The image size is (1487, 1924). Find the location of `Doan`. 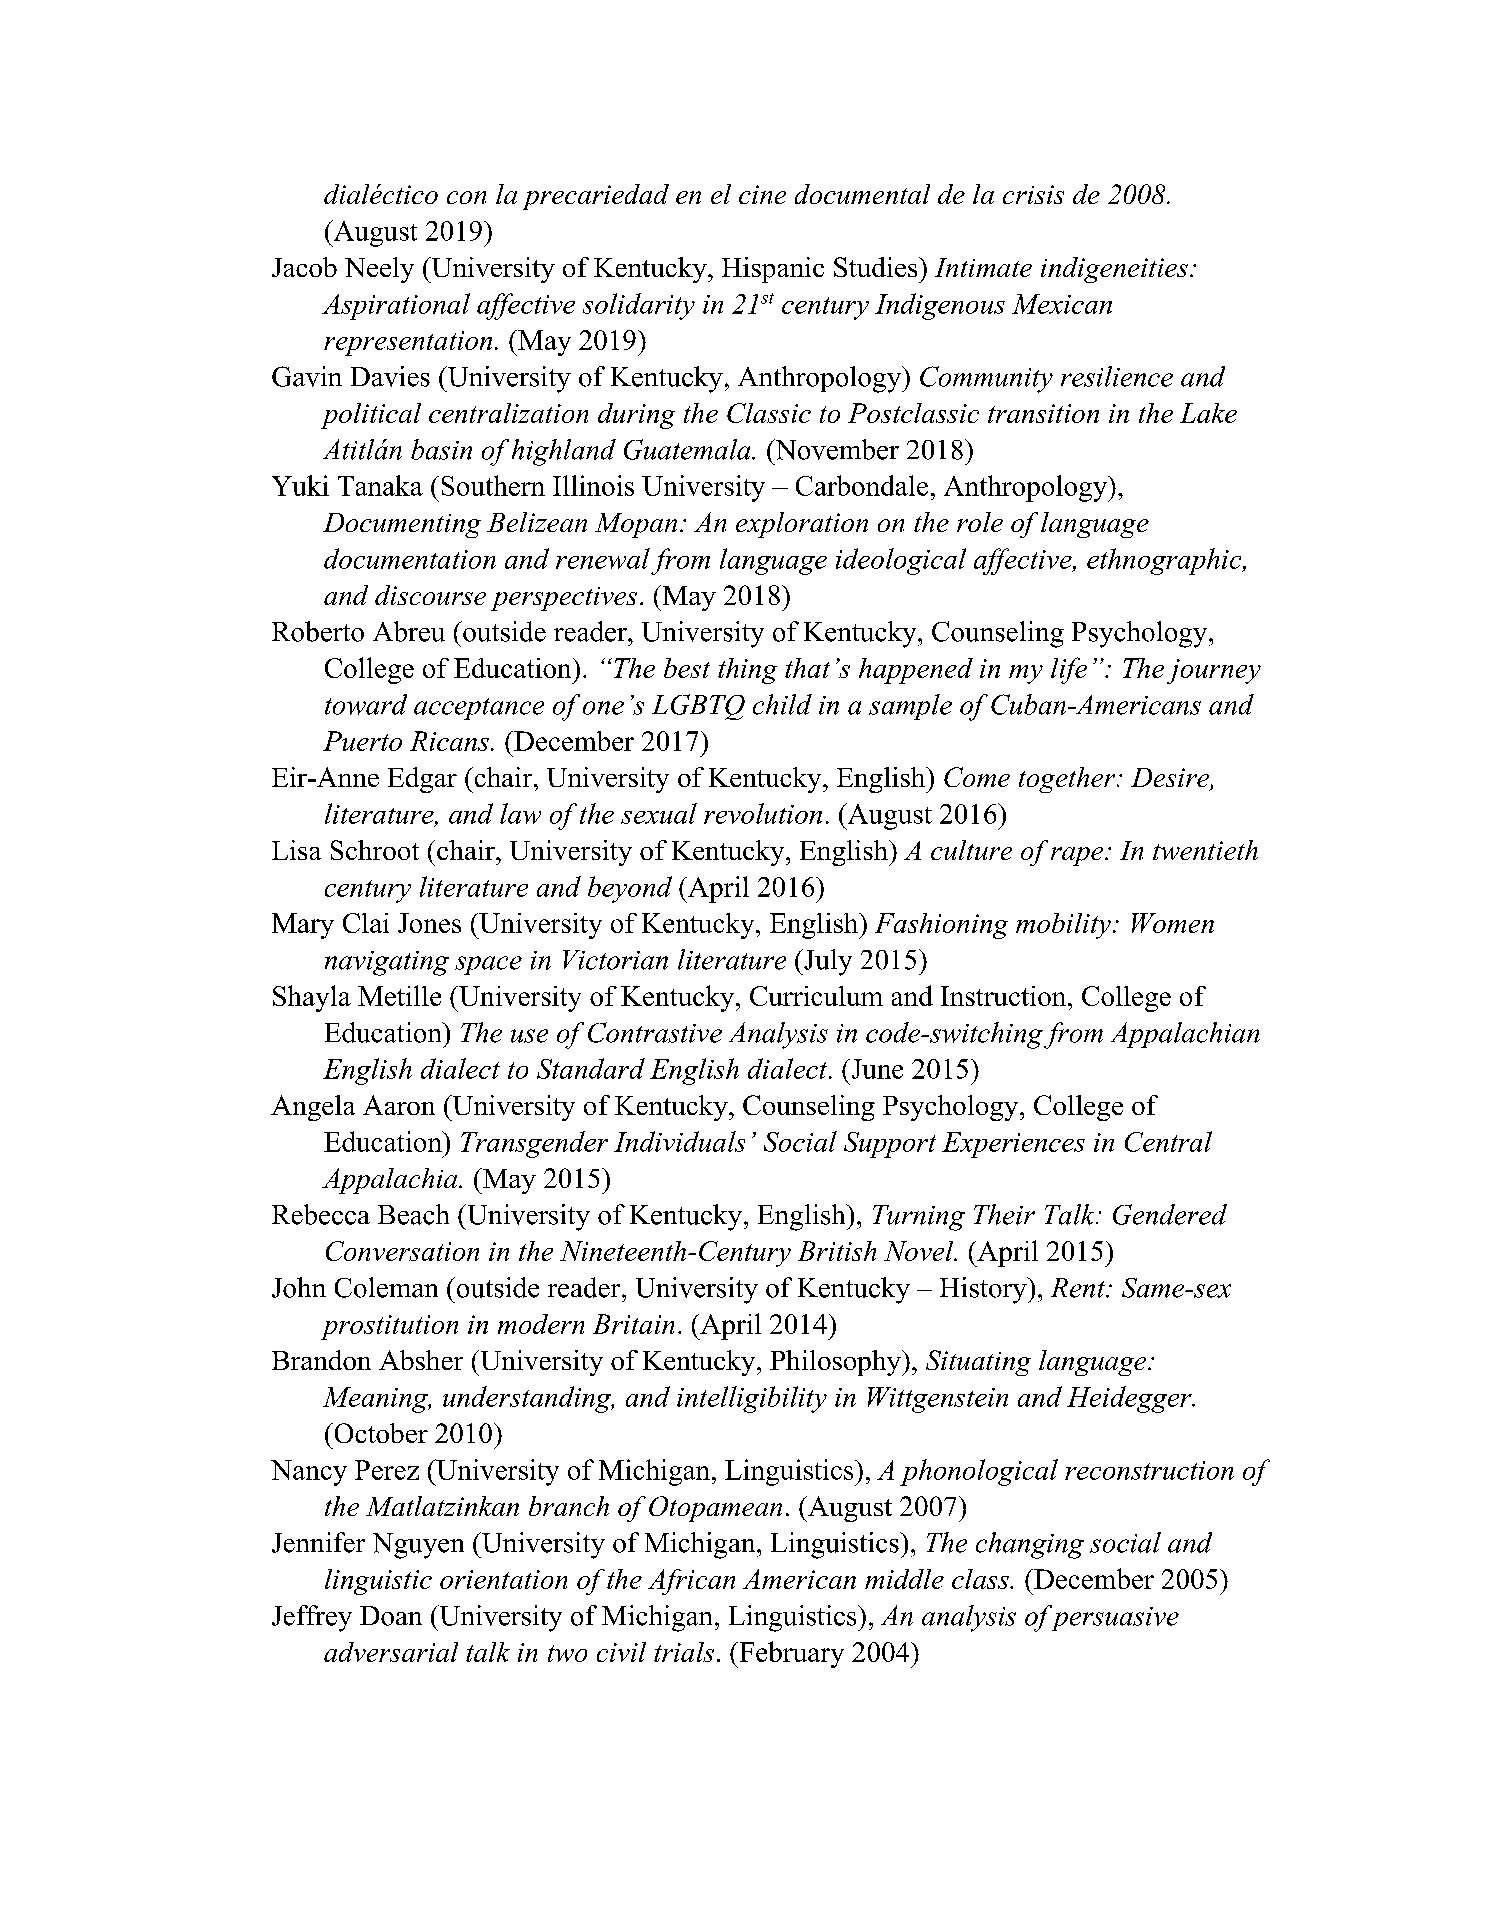

Doan is located at coordinates (391, 1616).
